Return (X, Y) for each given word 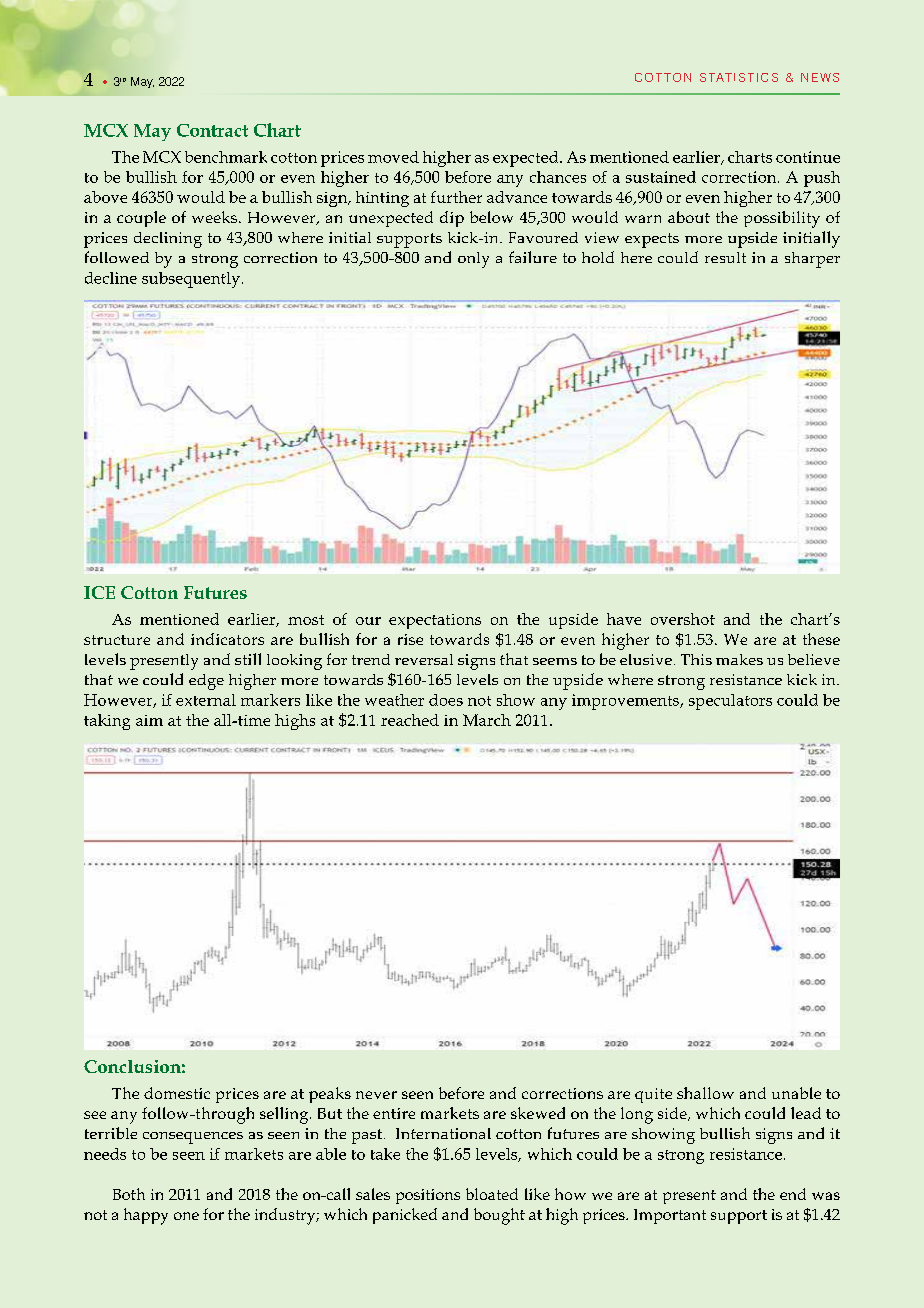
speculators (730, 702)
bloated (492, 1194)
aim (149, 720)
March (487, 720)
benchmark (226, 157)
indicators (227, 639)
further (456, 197)
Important (670, 1216)
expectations (435, 621)
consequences (193, 1138)
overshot (683, 619)
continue (808, 157)
